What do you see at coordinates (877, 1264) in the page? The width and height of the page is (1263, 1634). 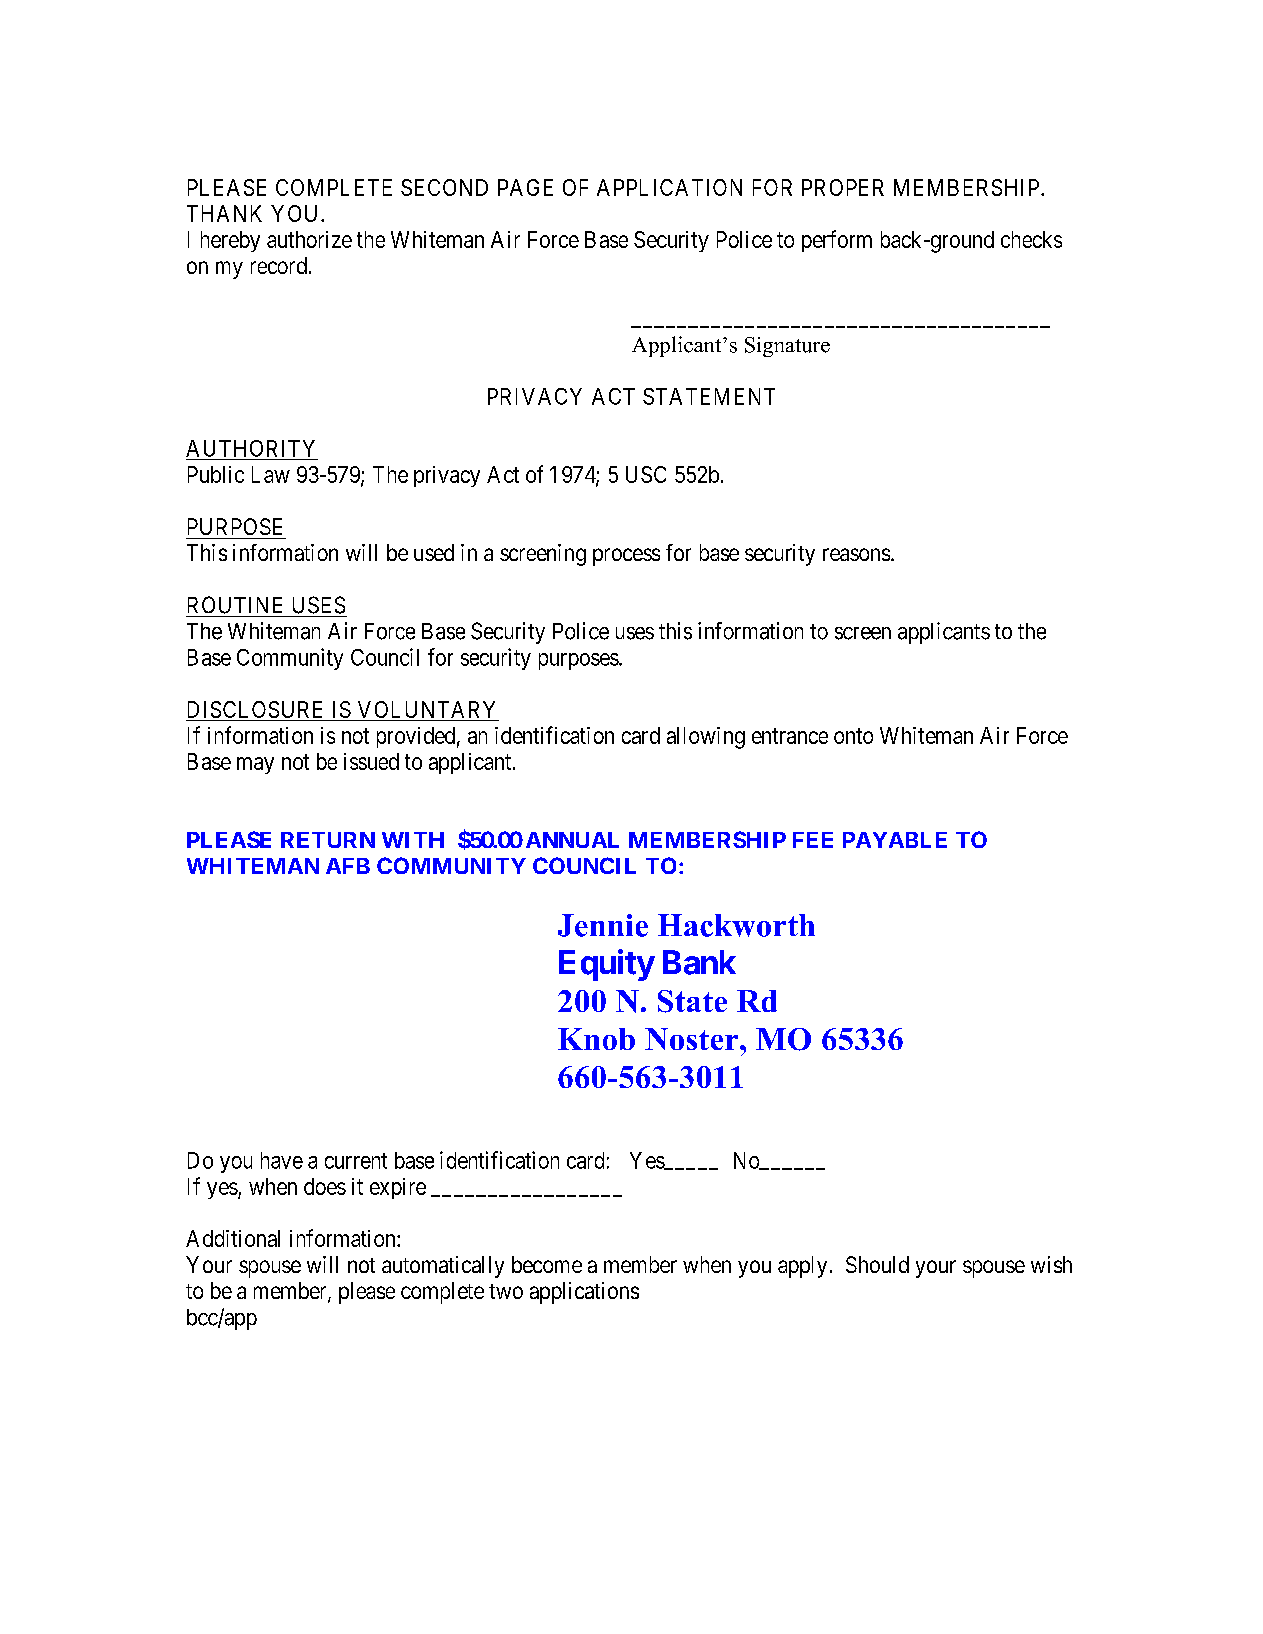 I see `Should` at bounding box center [877, 1264].
